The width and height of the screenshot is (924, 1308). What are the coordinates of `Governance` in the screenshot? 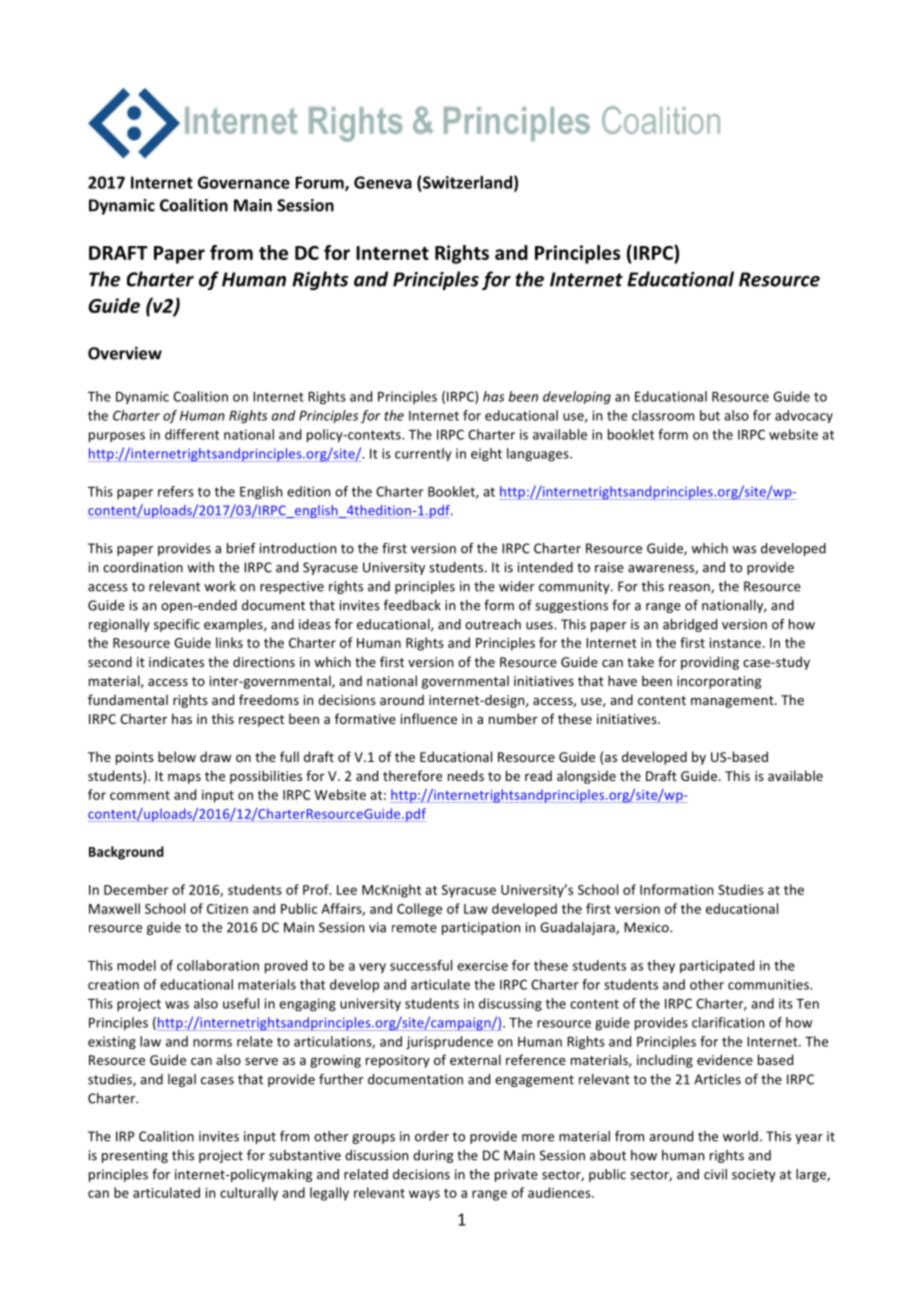 It's located at (244, 182).
